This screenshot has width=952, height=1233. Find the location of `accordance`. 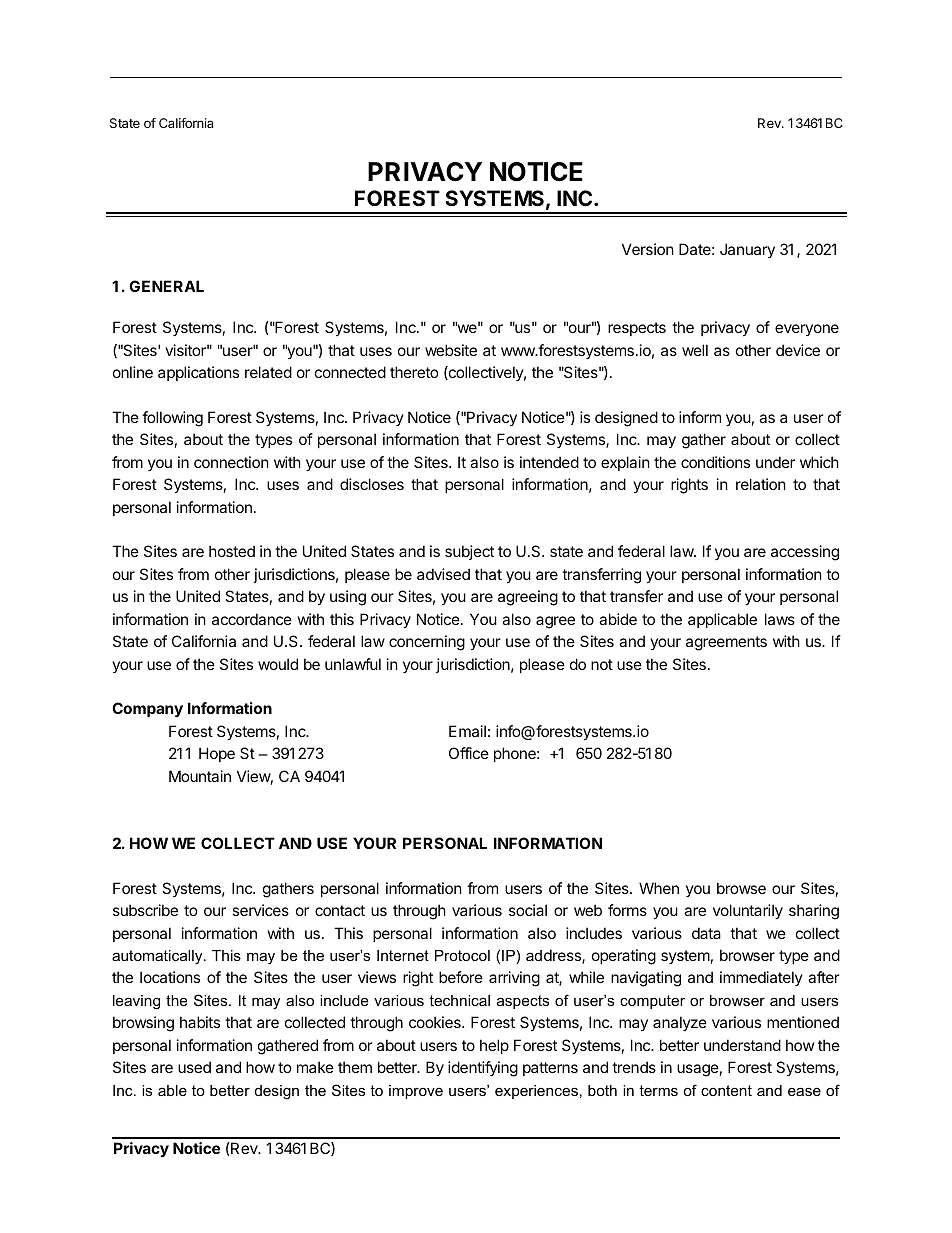

accordance is located at coordinates (252, 619).
